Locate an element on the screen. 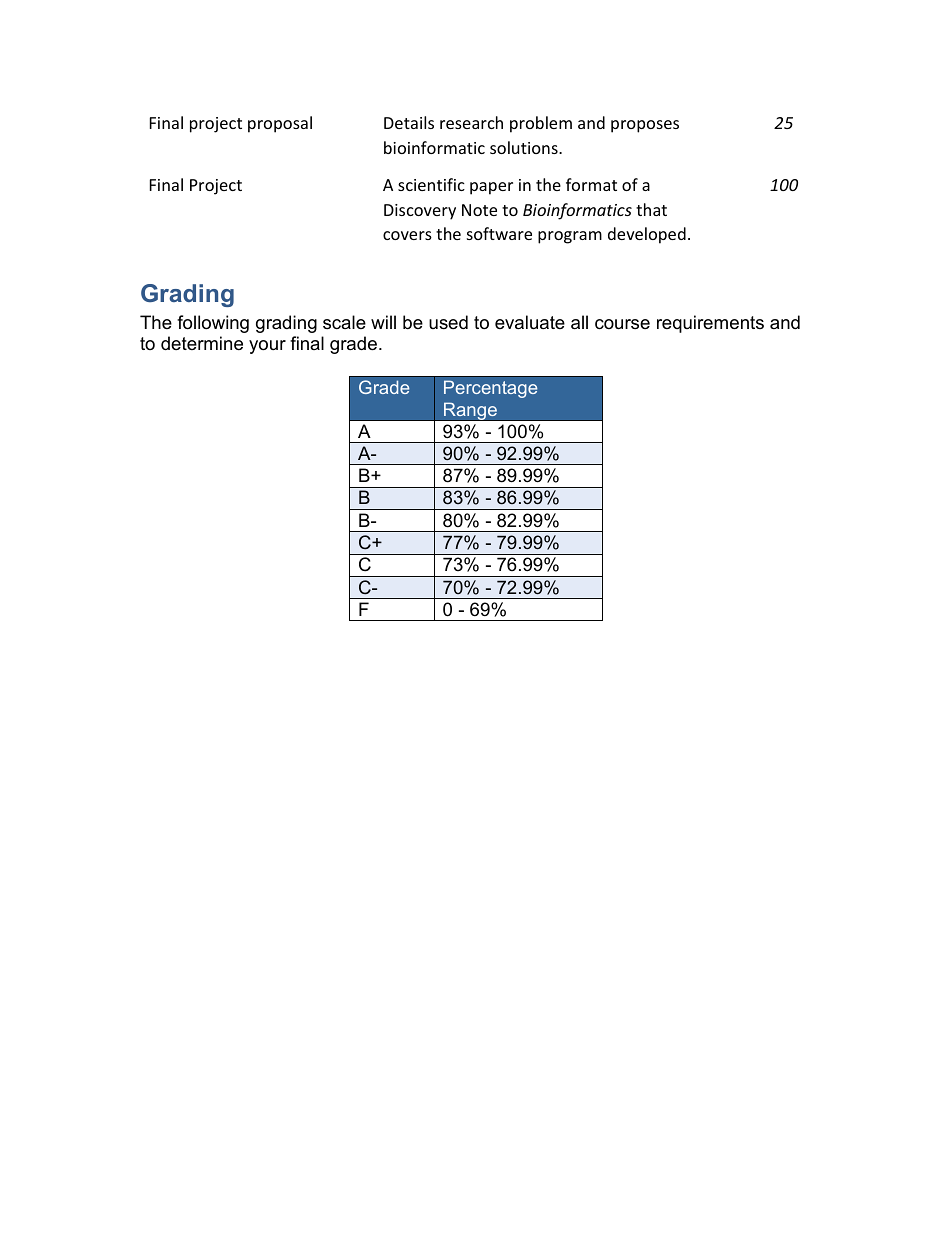 This screenshot has height=1233, width=952. developed is located at coordinates (647, 235).
